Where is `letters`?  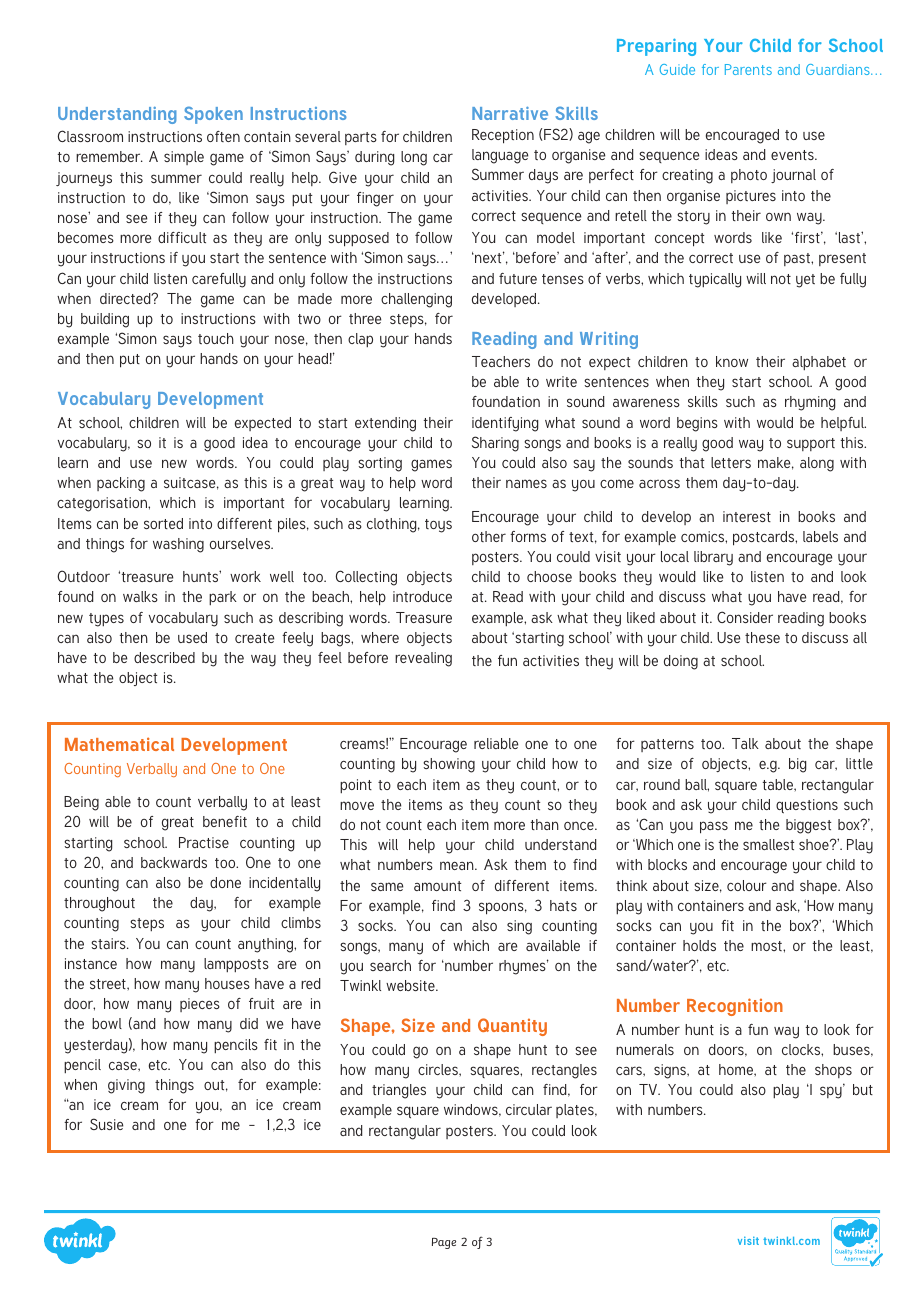 letters is located at coordinates (731, 462).
